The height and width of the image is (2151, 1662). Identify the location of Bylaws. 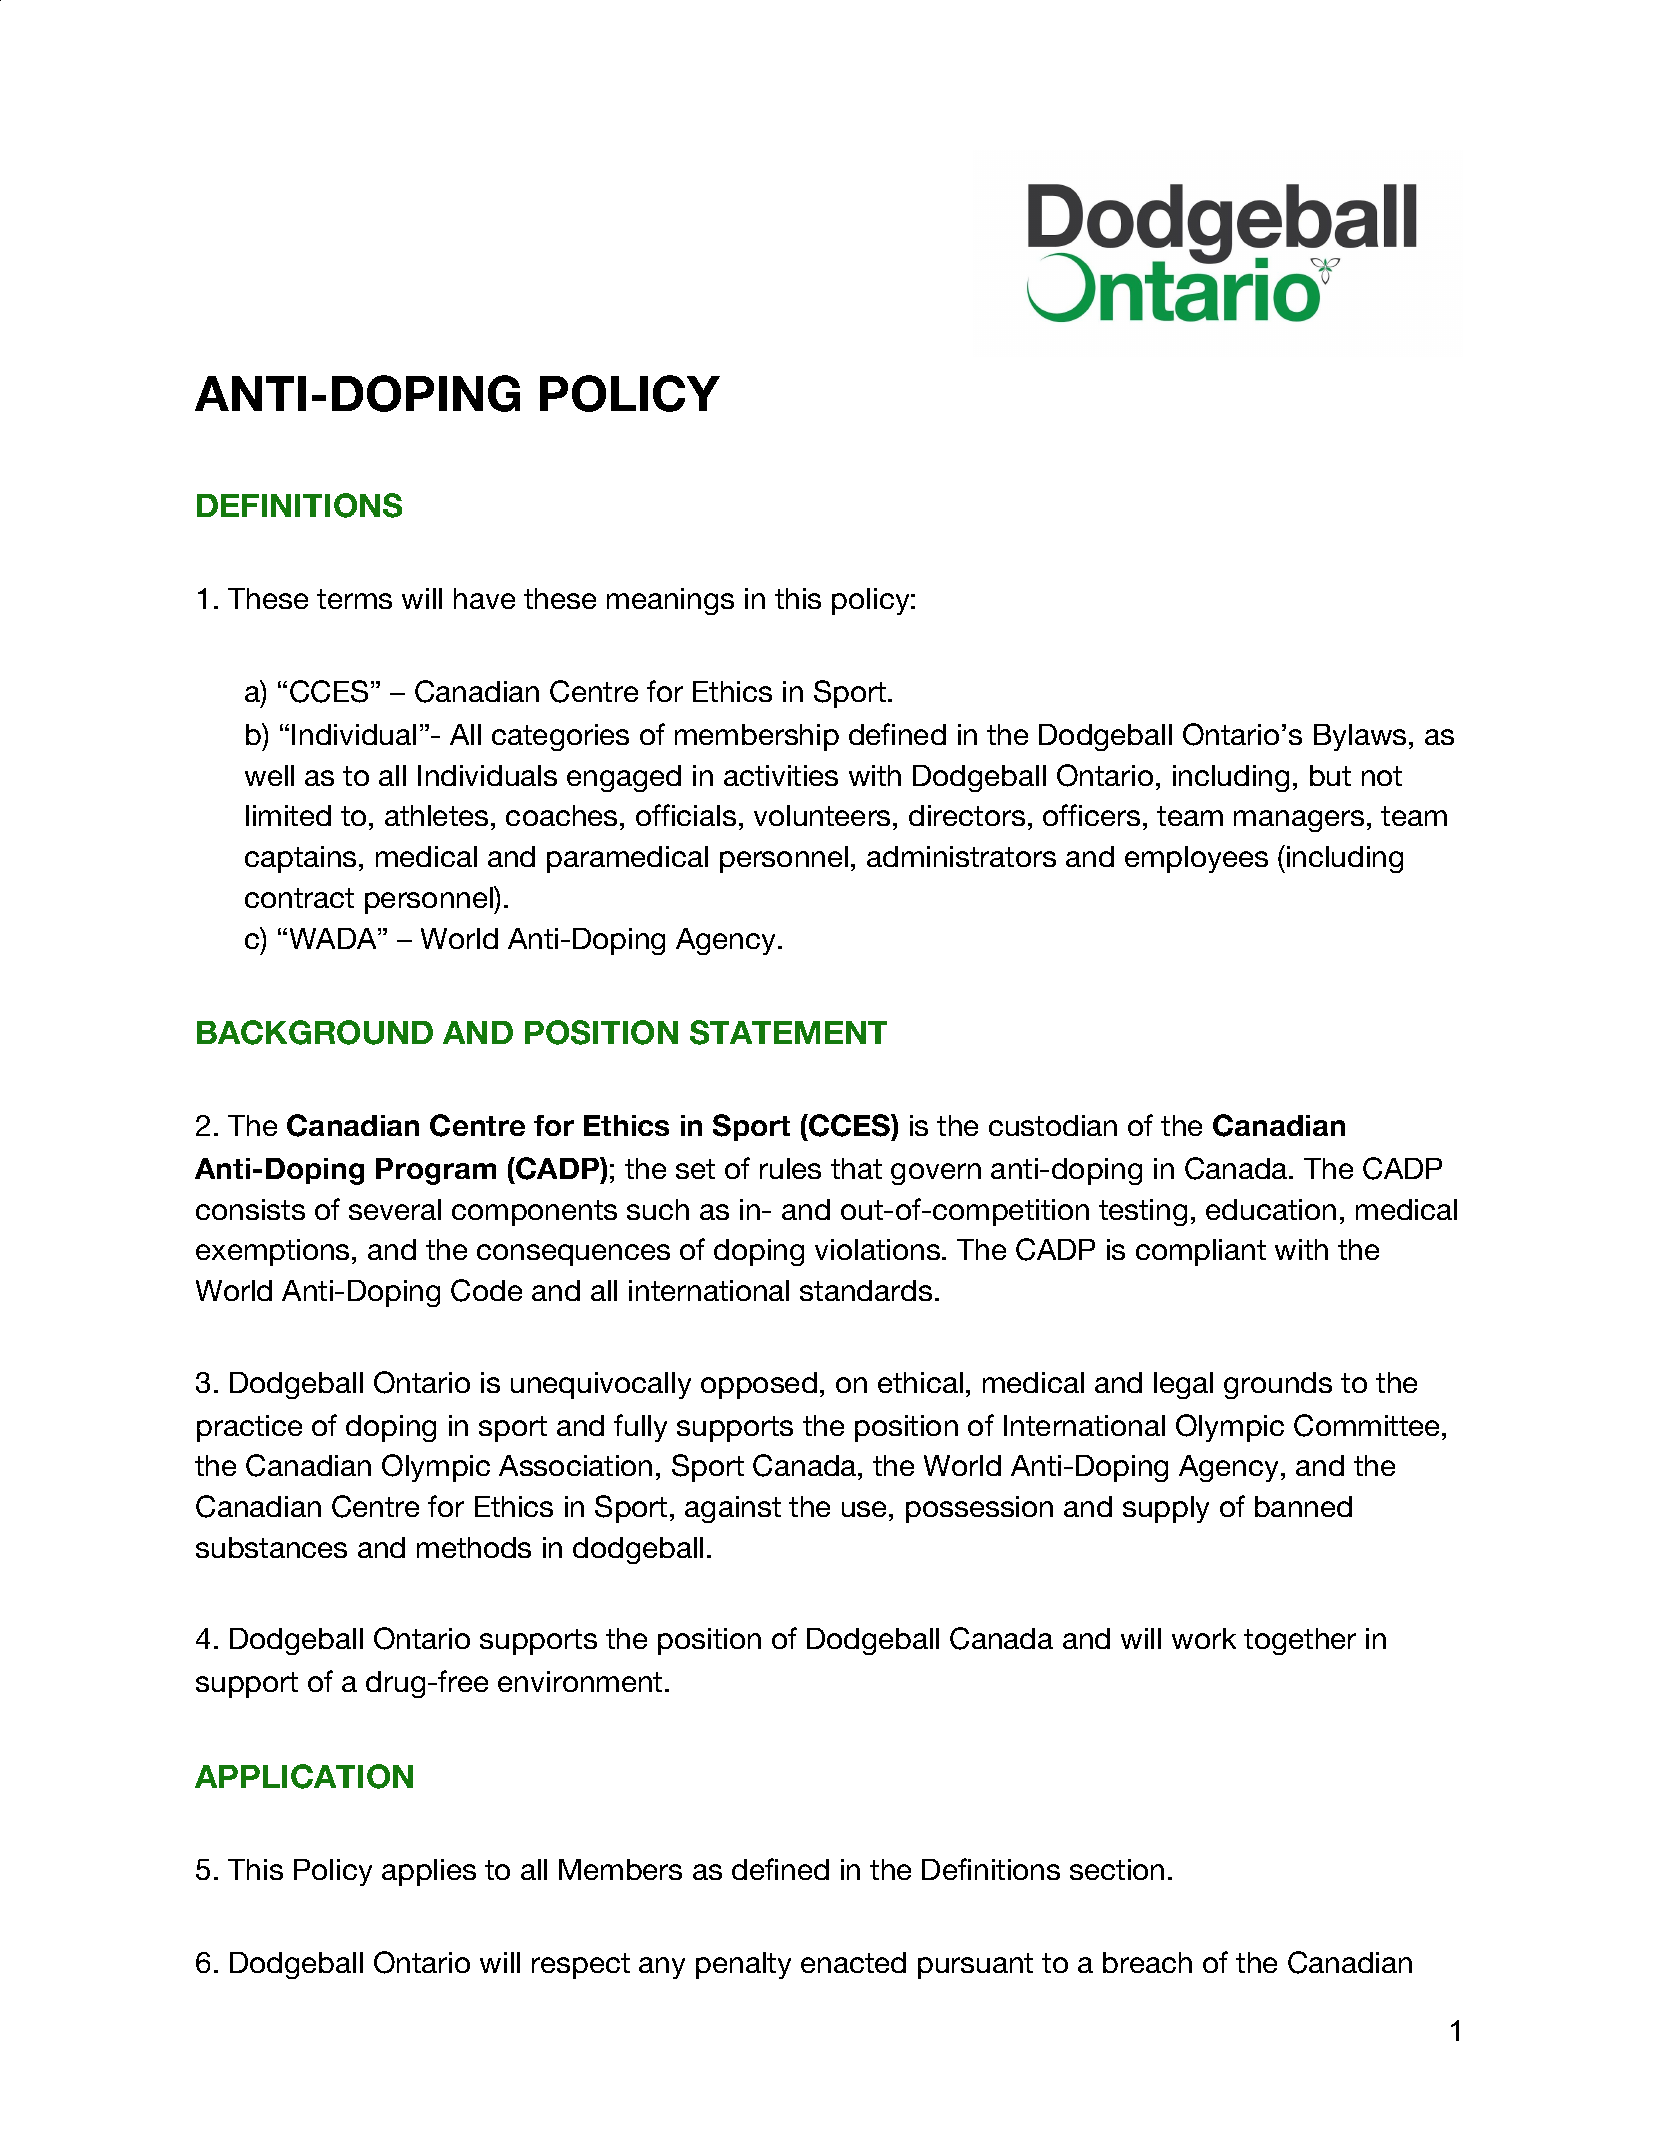
(1360, 737).
